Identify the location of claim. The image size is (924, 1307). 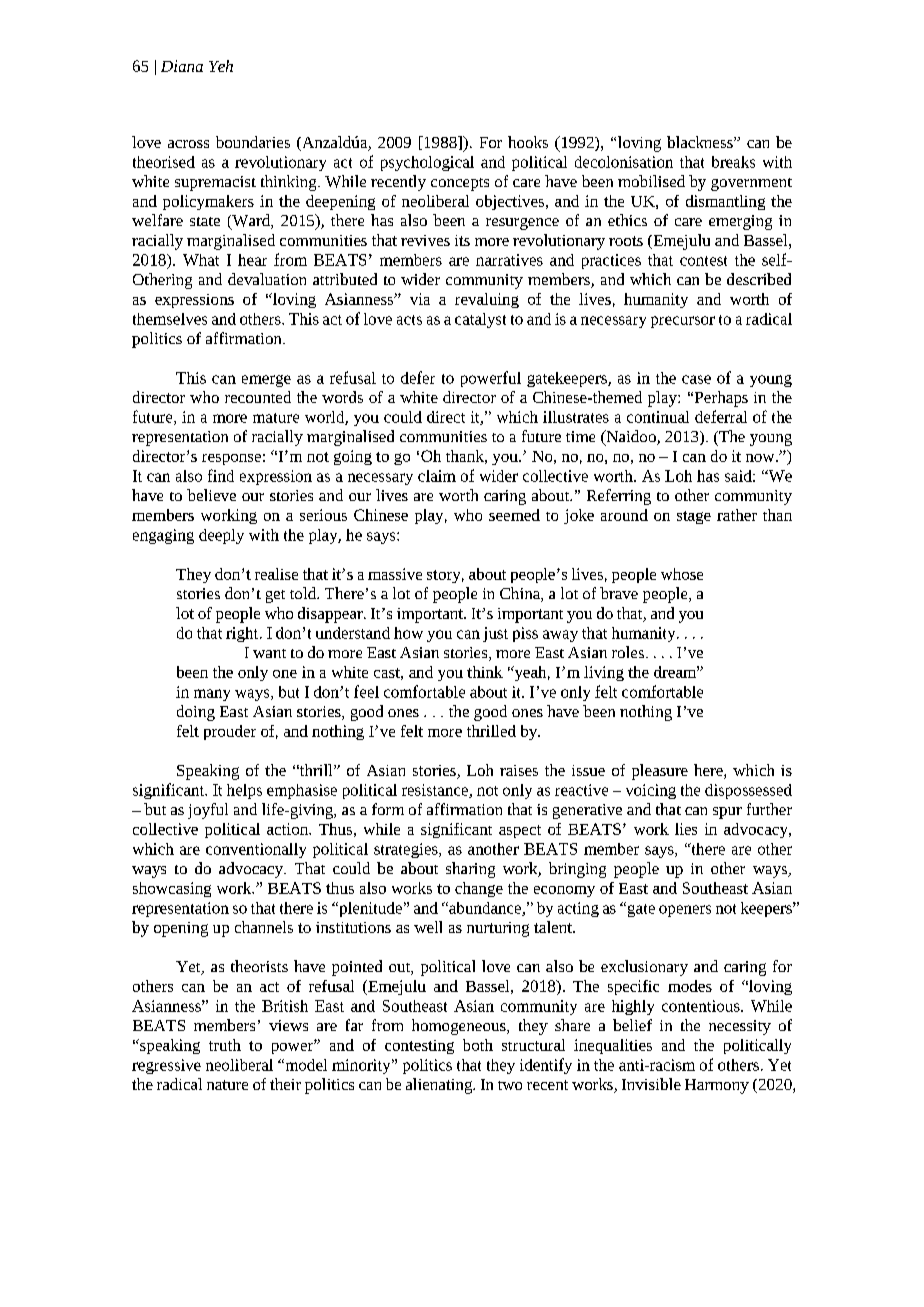
(437, 476).
